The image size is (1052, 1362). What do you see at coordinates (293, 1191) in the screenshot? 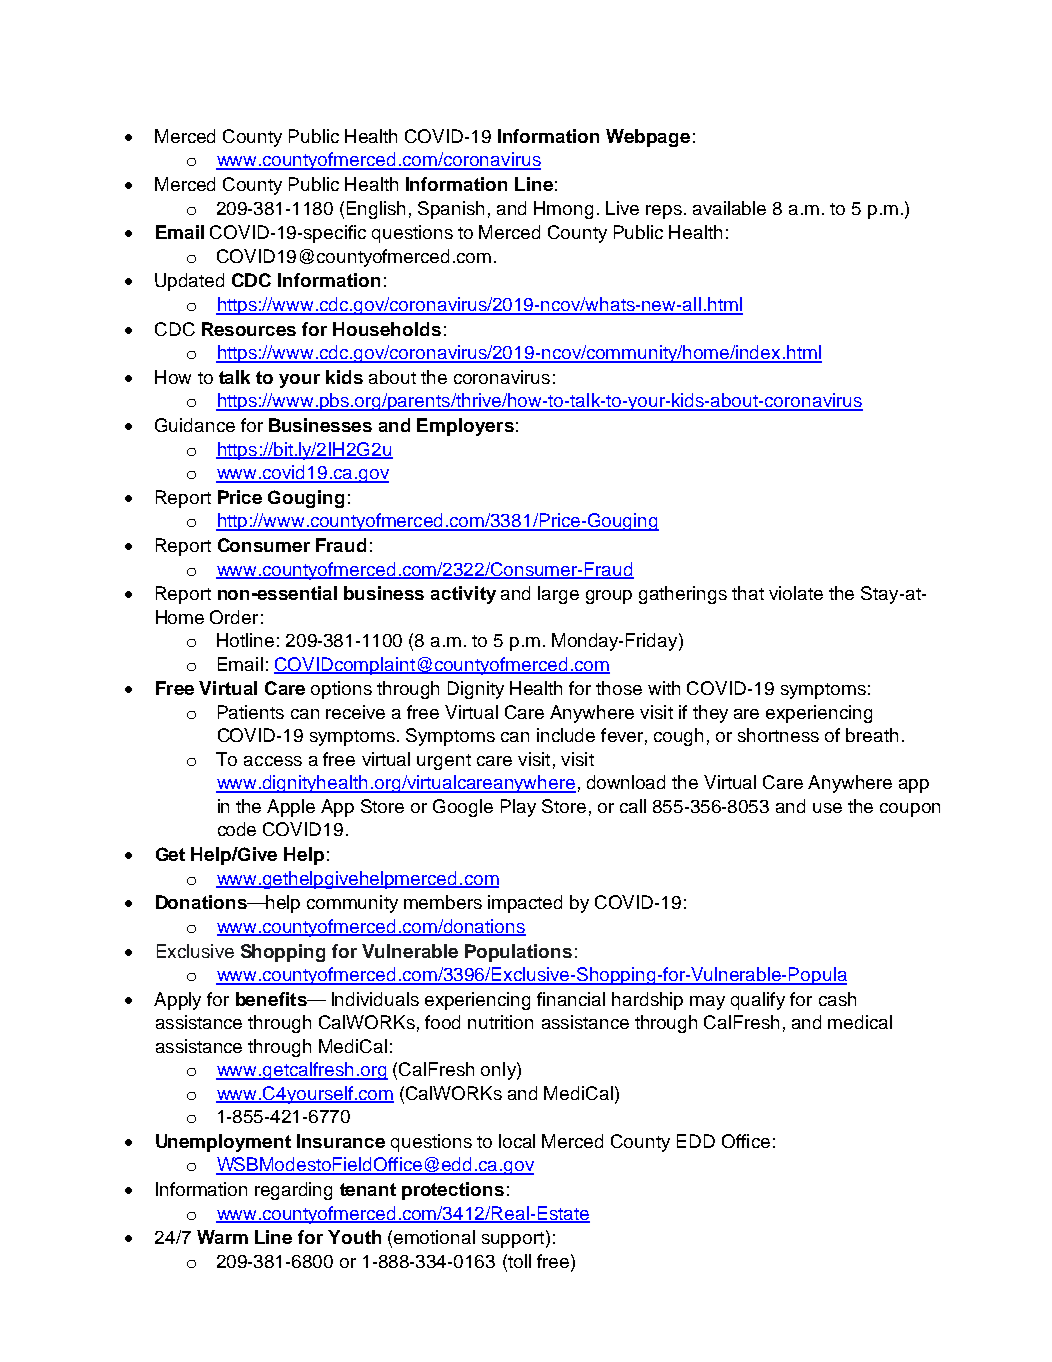
I see `regarding` at bounding box center [293, 1191].
